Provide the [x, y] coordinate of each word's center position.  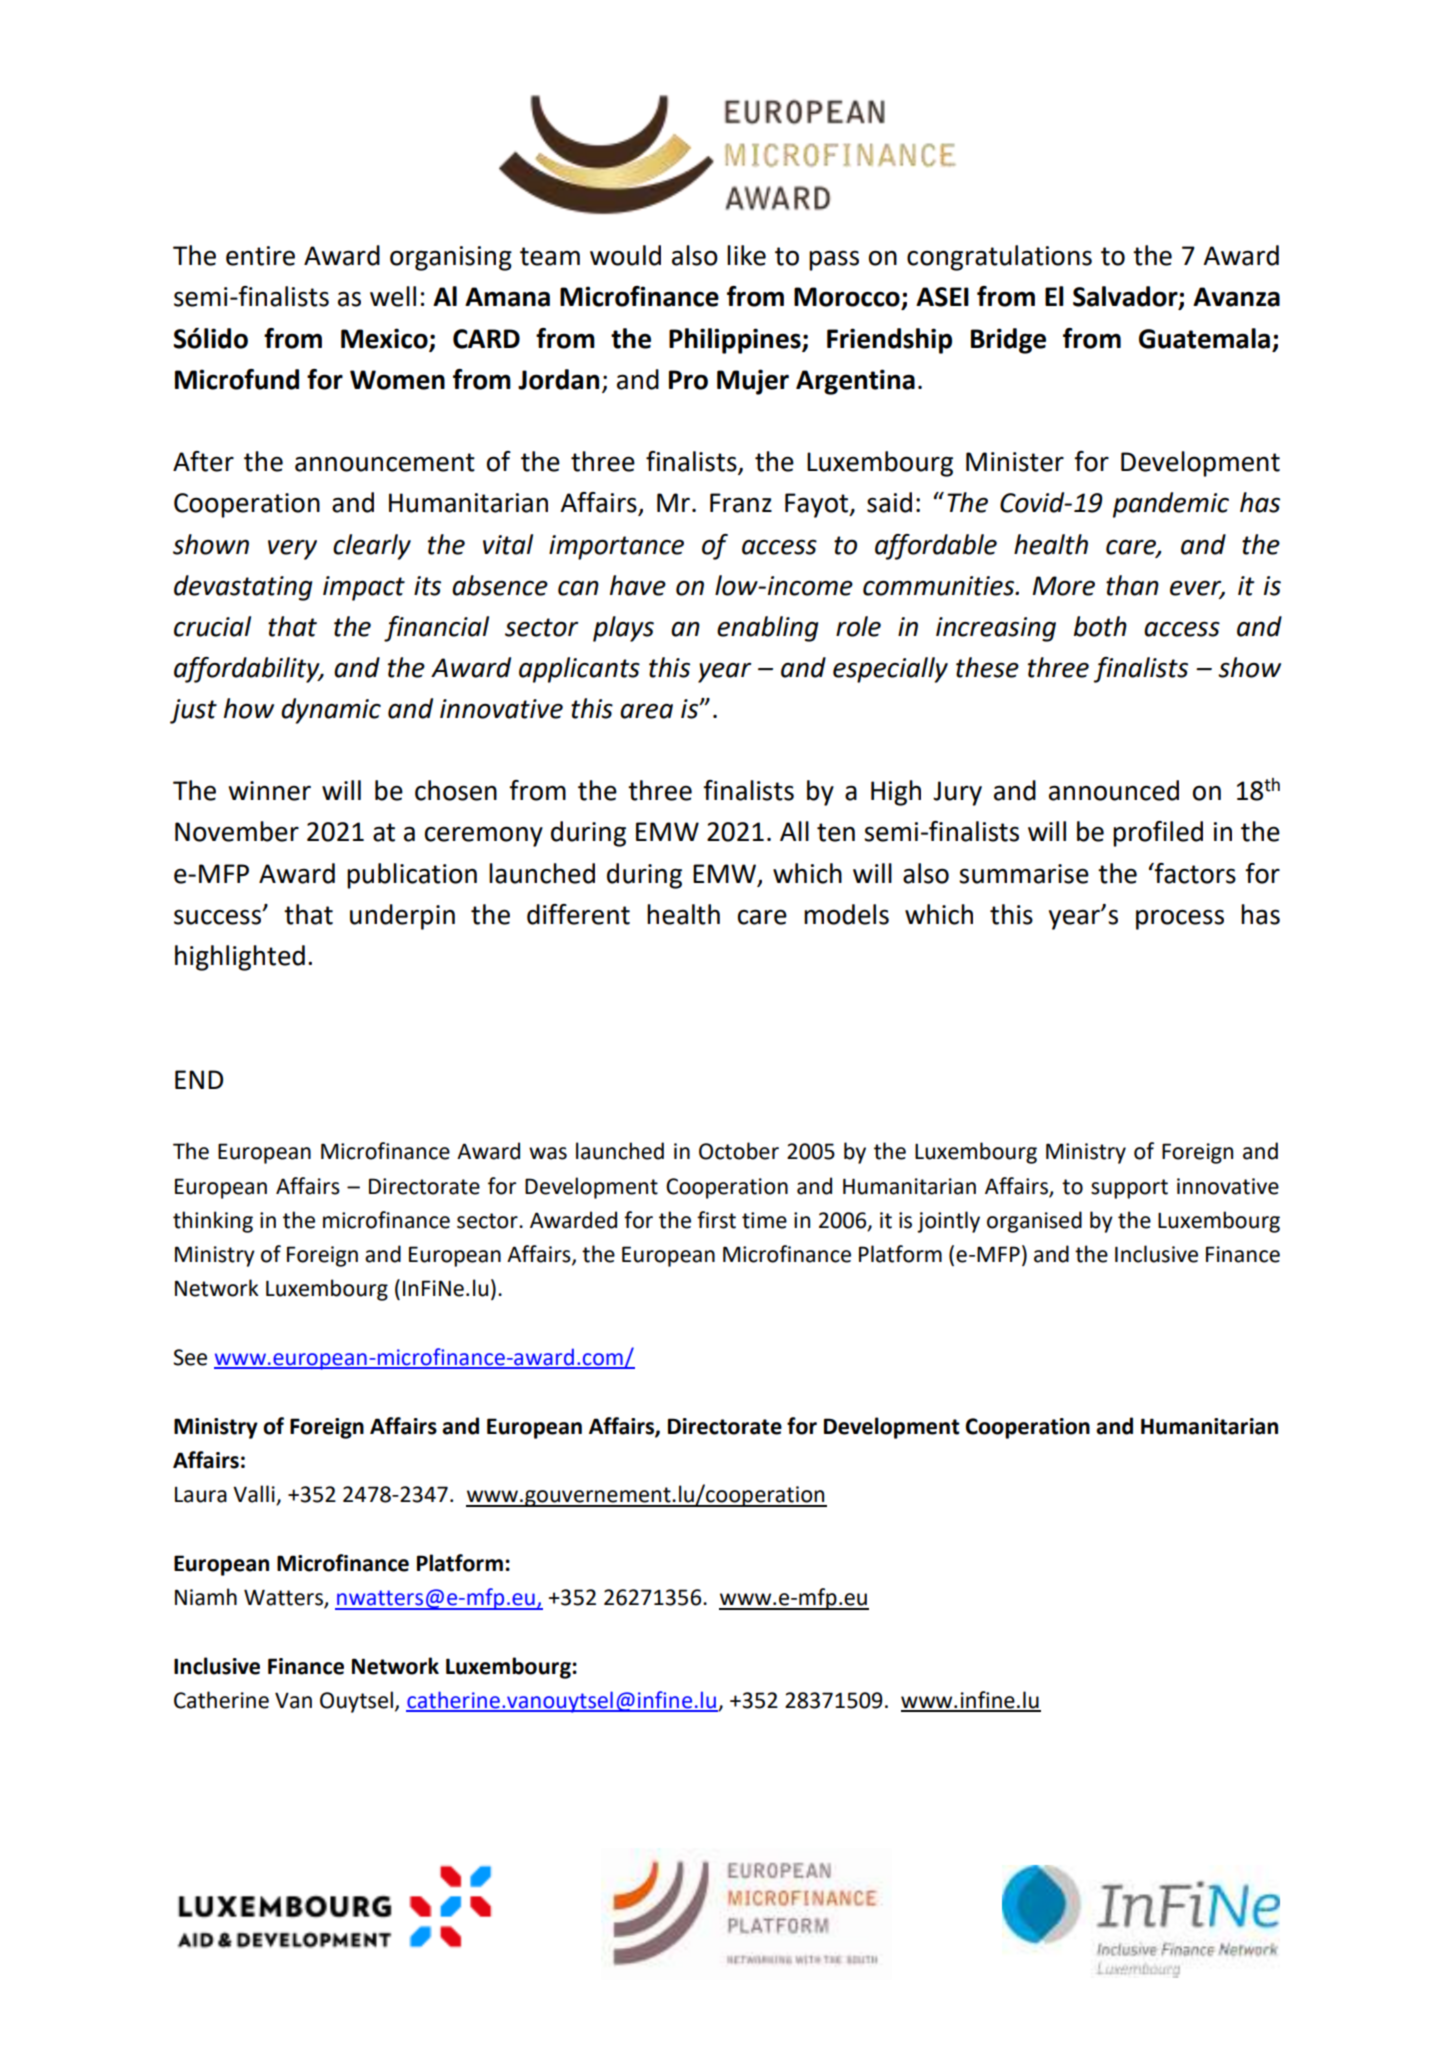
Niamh [206, 1597]
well [393, 296]
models [846, 914]
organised [1034, 1222]
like [746, 255]
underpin [402, 917]
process [1180, 919]
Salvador [1126, 297]
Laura [201, 1495]
